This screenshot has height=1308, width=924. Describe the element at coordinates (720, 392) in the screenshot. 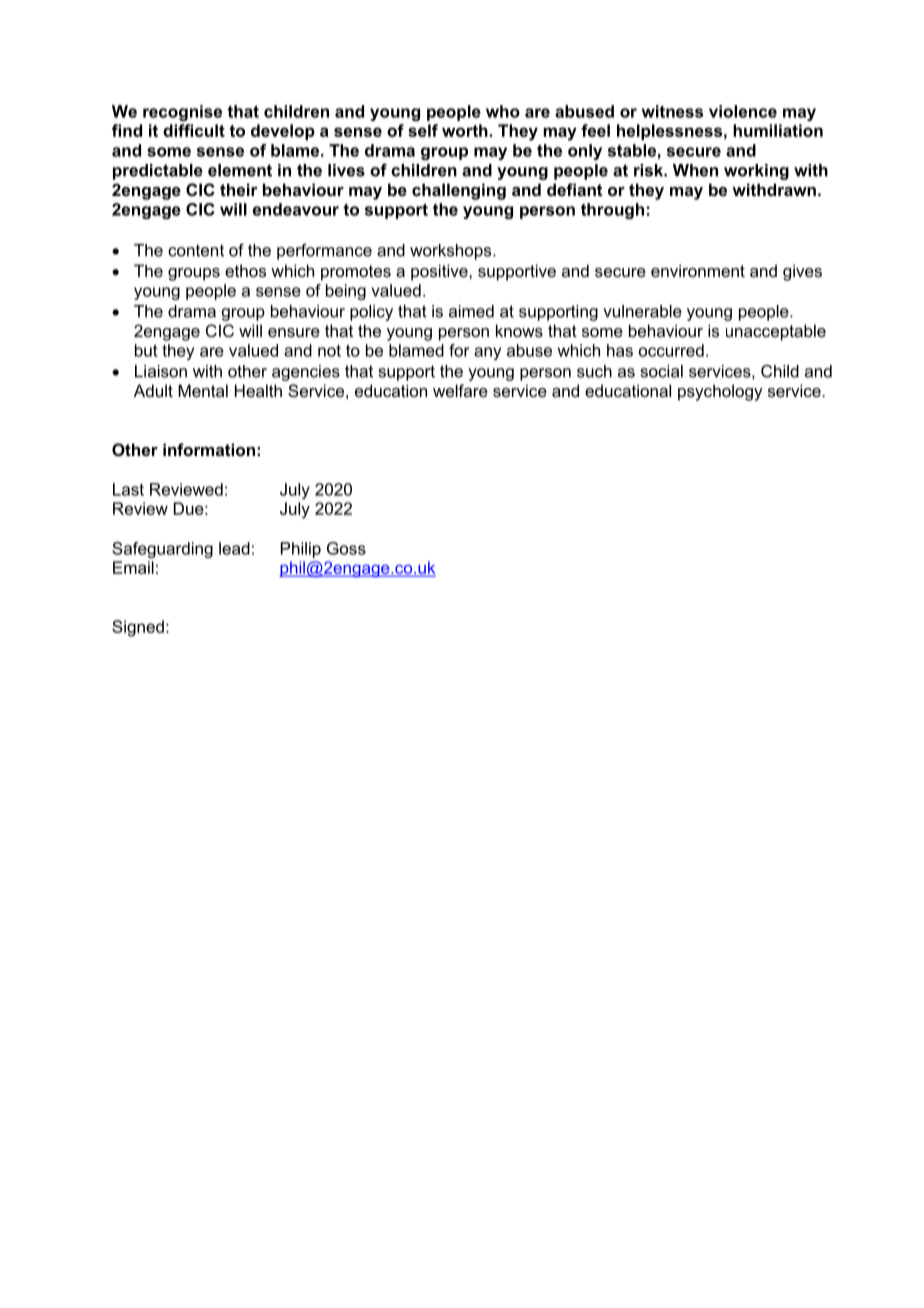

I see `psychology` at that location.
